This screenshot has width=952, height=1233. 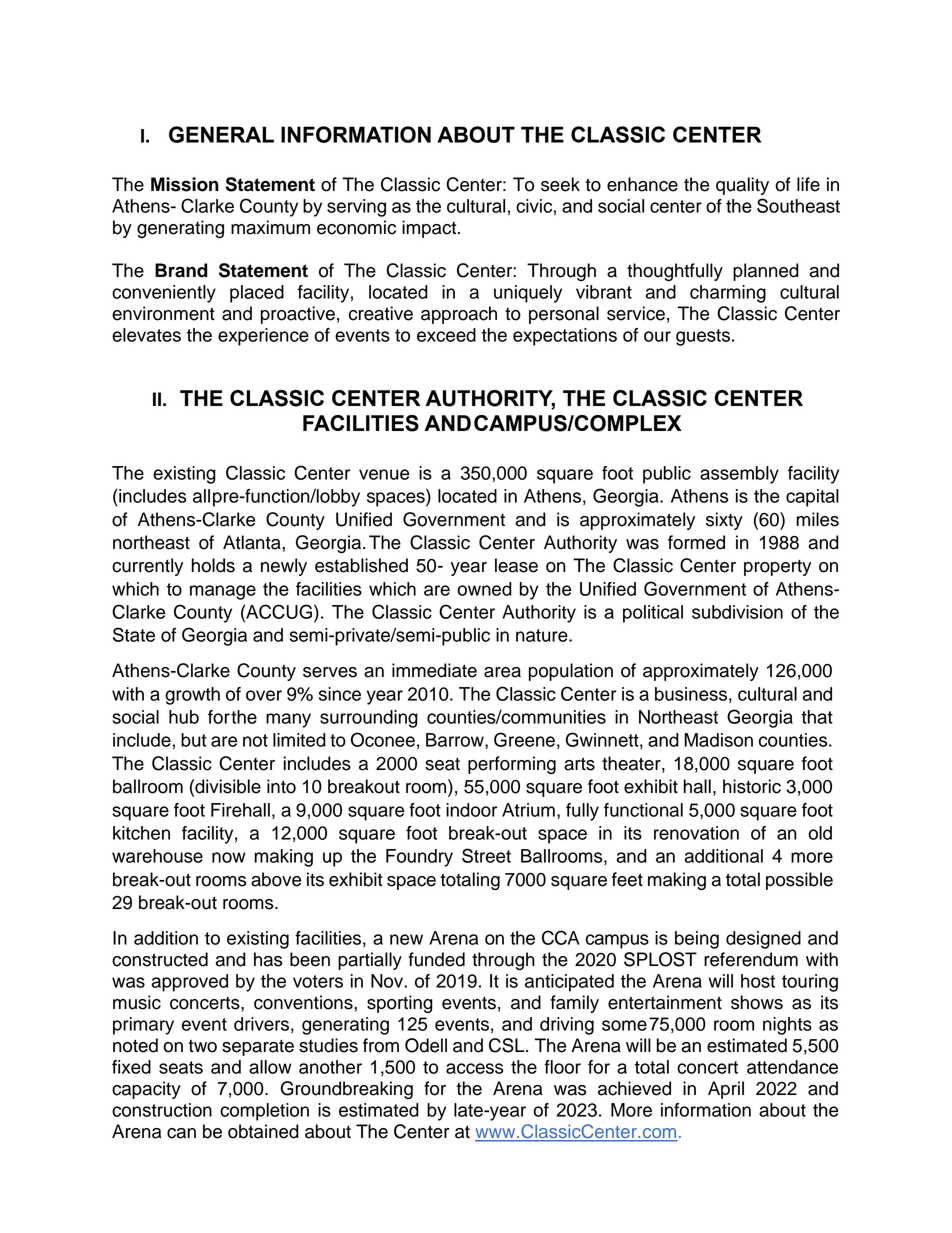 I want to click on subdivision, so click(x=737, y=612).
